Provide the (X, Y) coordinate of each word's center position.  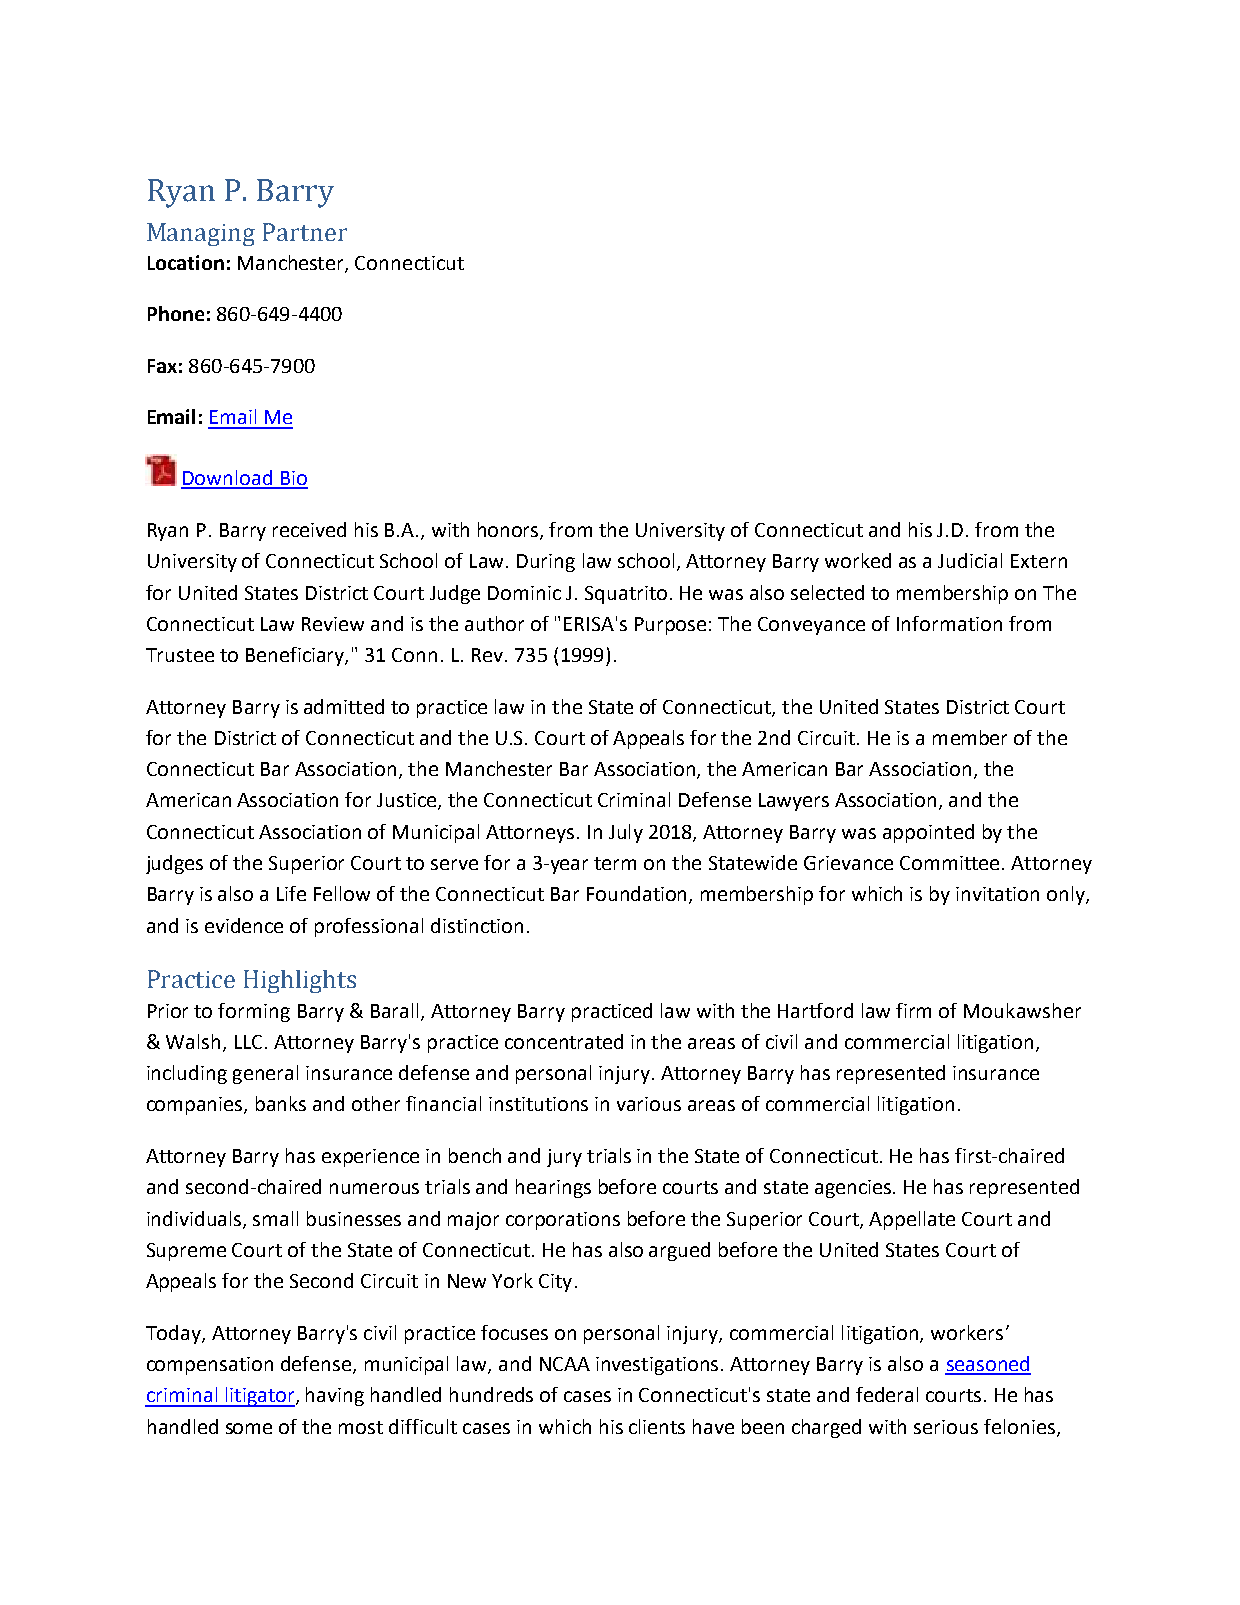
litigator (260, 1397)
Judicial (970, 560)
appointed (928, 833)
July (626, 833)
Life (291, 893)
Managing (201, 234)
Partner (305, 232)
